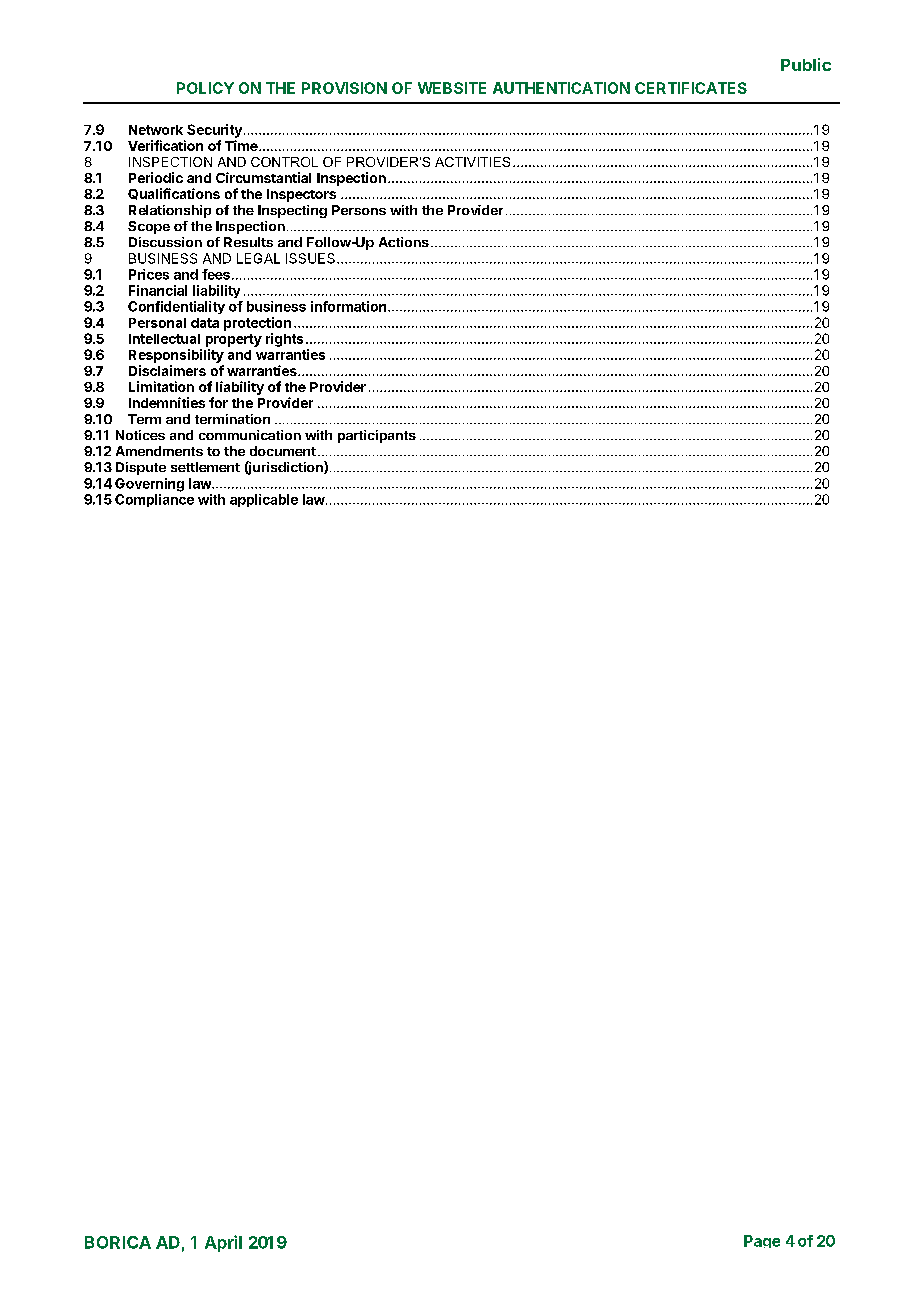  What do you see at coordinates (691, 88) in the screenshot?
I see `CERTIFICATES` at bounding box center [691, 88].
